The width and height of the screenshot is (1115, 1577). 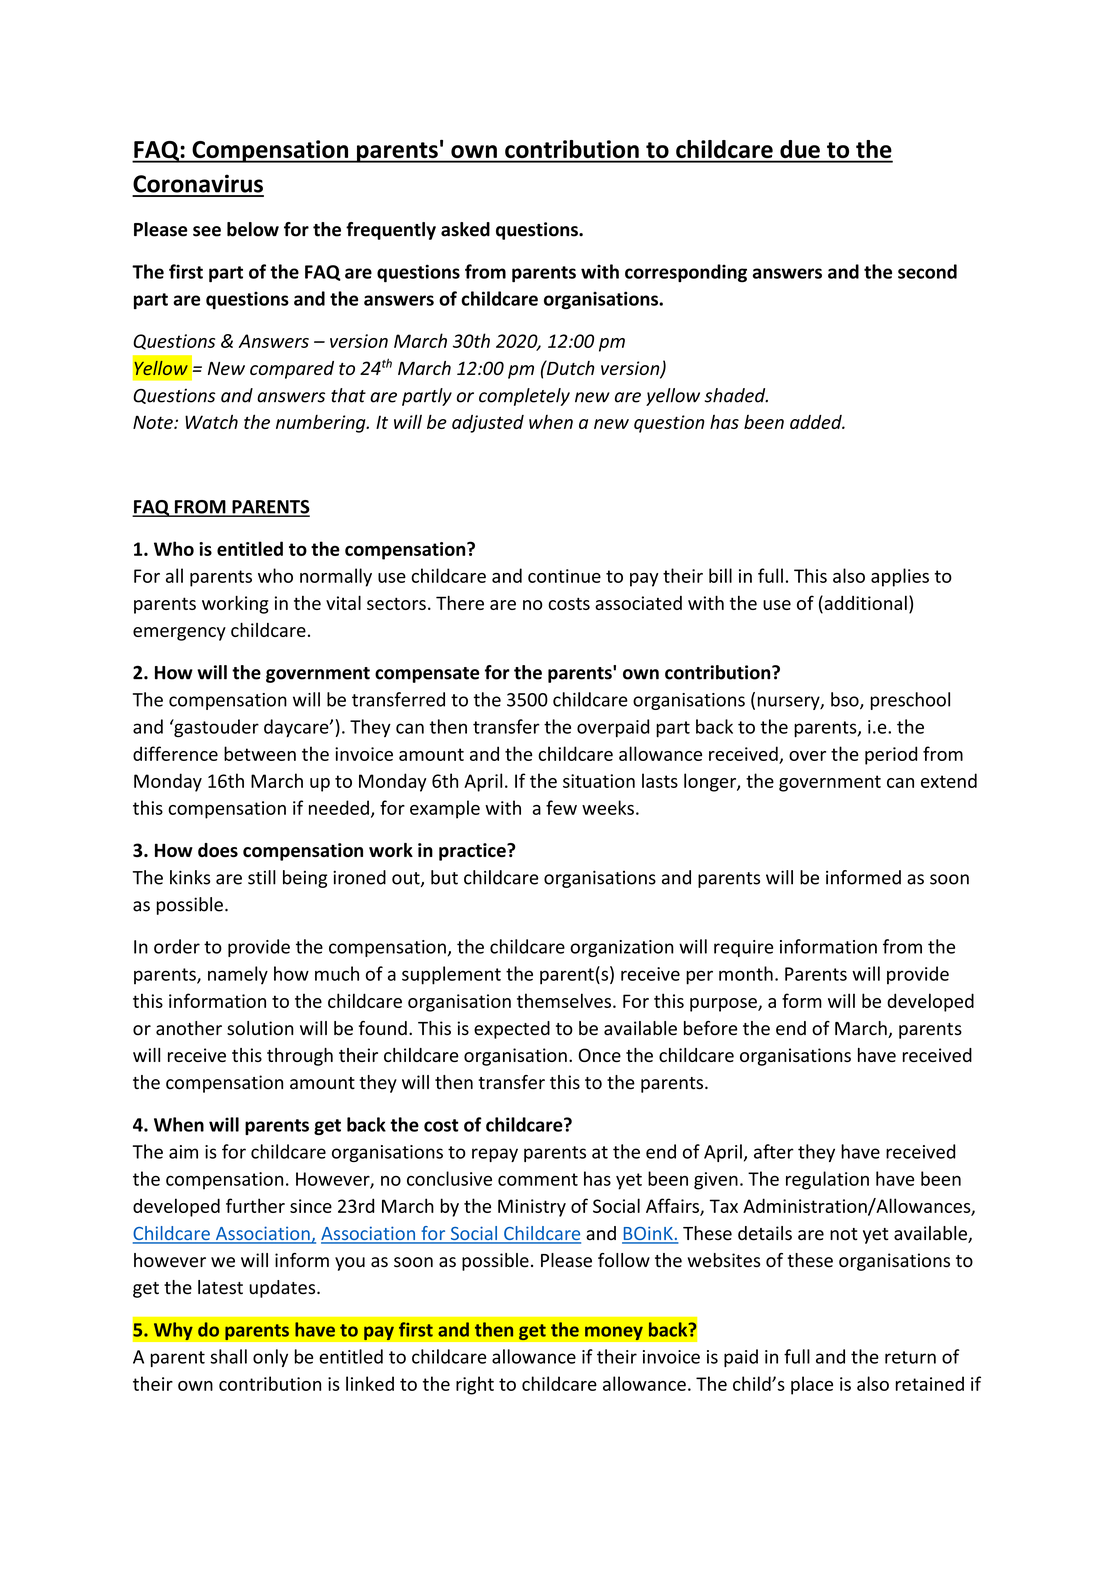 I want to click on period, so click(x=891, y=755).
